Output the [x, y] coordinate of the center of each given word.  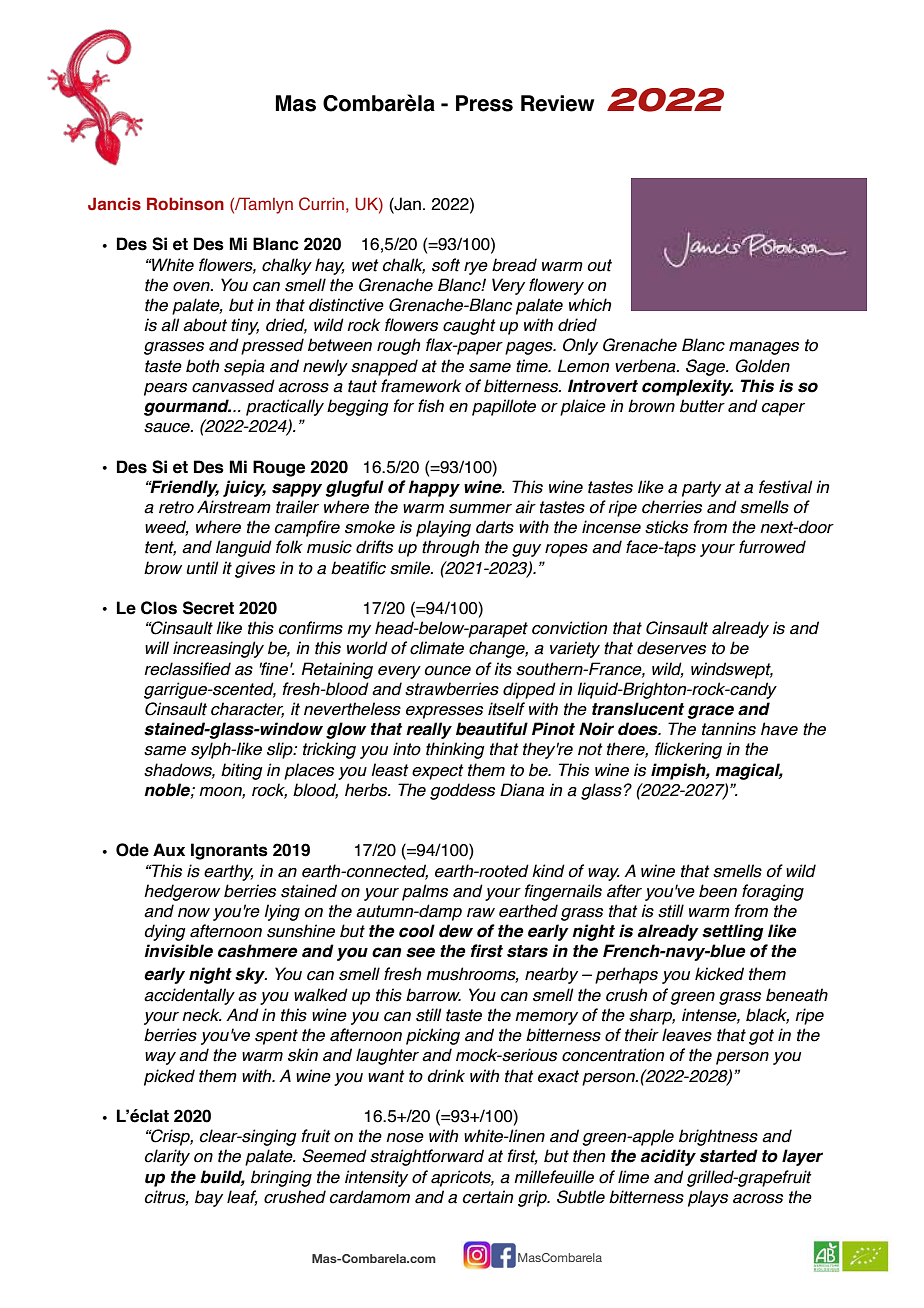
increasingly [218, 649]
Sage [707, 367]
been [718, 891]
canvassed [233, 386]
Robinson [185, 204]
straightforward [427, 1157]
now [194, 913]
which [590, 305]
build [222, 1177]
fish [431, 406]
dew [456, 931]
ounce [448, 671]
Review [557, 103]
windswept [732, 670]
